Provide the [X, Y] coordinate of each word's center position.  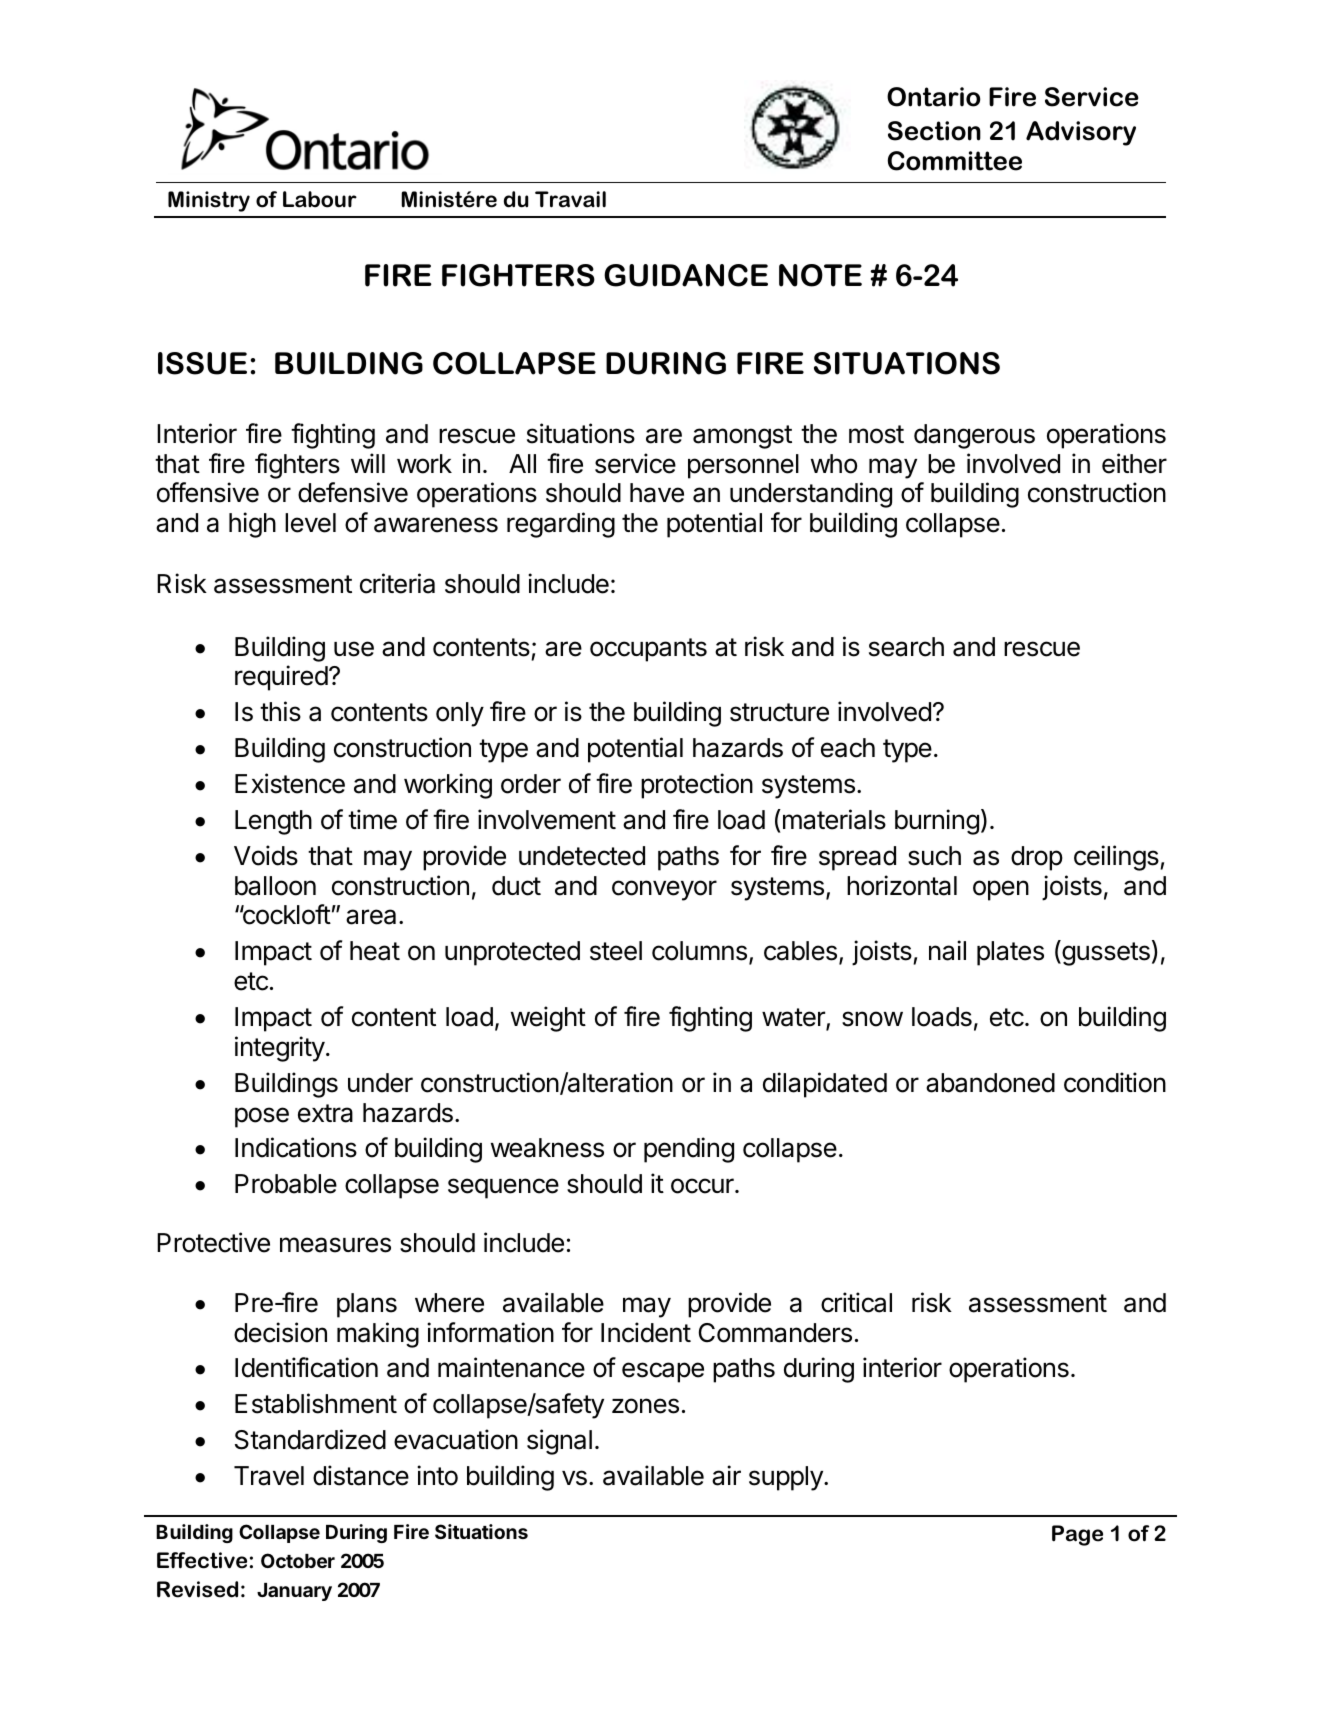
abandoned [990, 1083]
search [906, 647]
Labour [320, 199]
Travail [570, 199]
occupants [648, 650]
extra [325, 1113]
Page [1077, 1535]
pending [689, 1150]
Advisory [1081, 133]
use [354, 649]
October [298, 1560]
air [726, 1475]
